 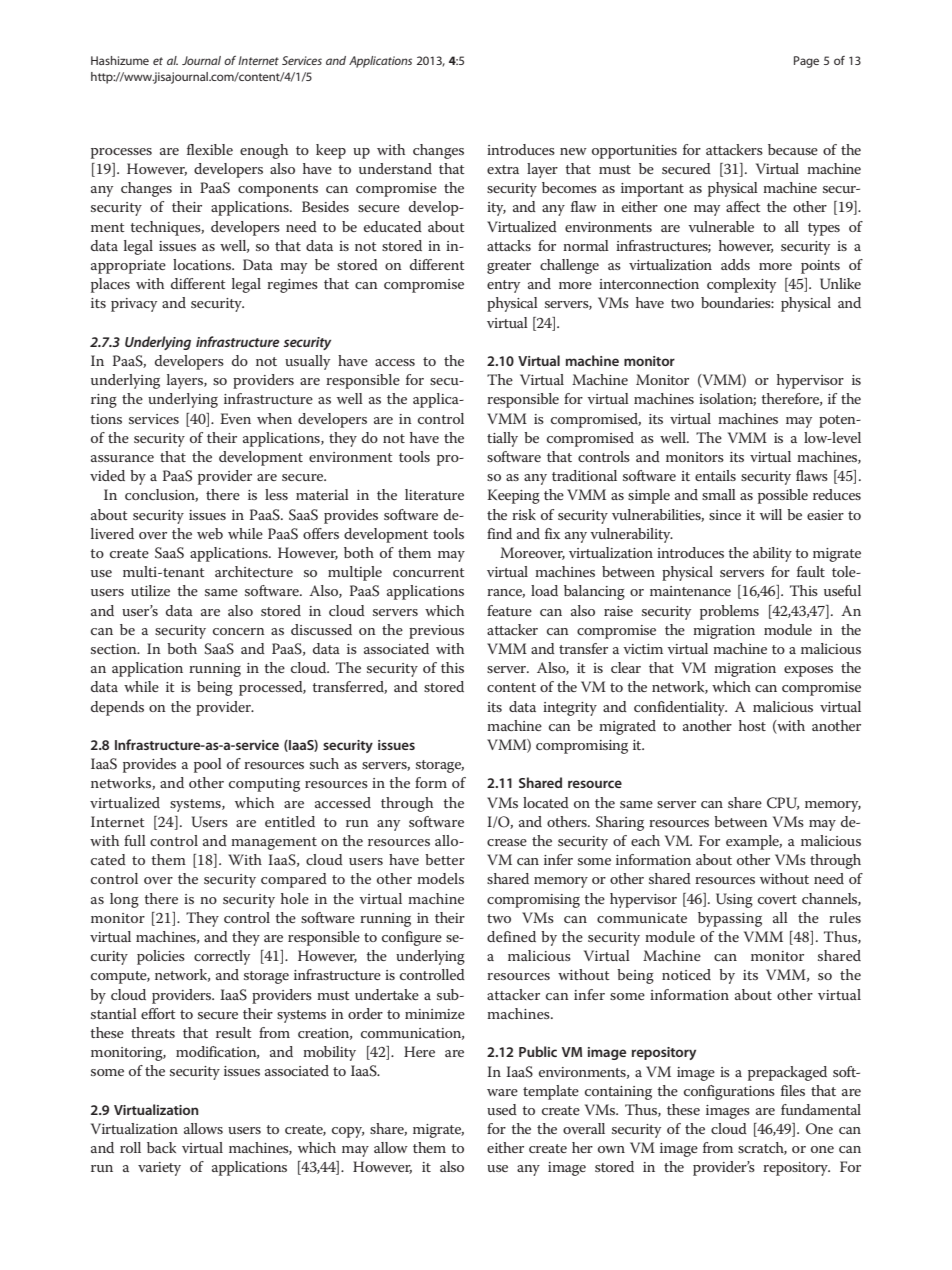 I want to click on extra, so click(x=503, y=169).
